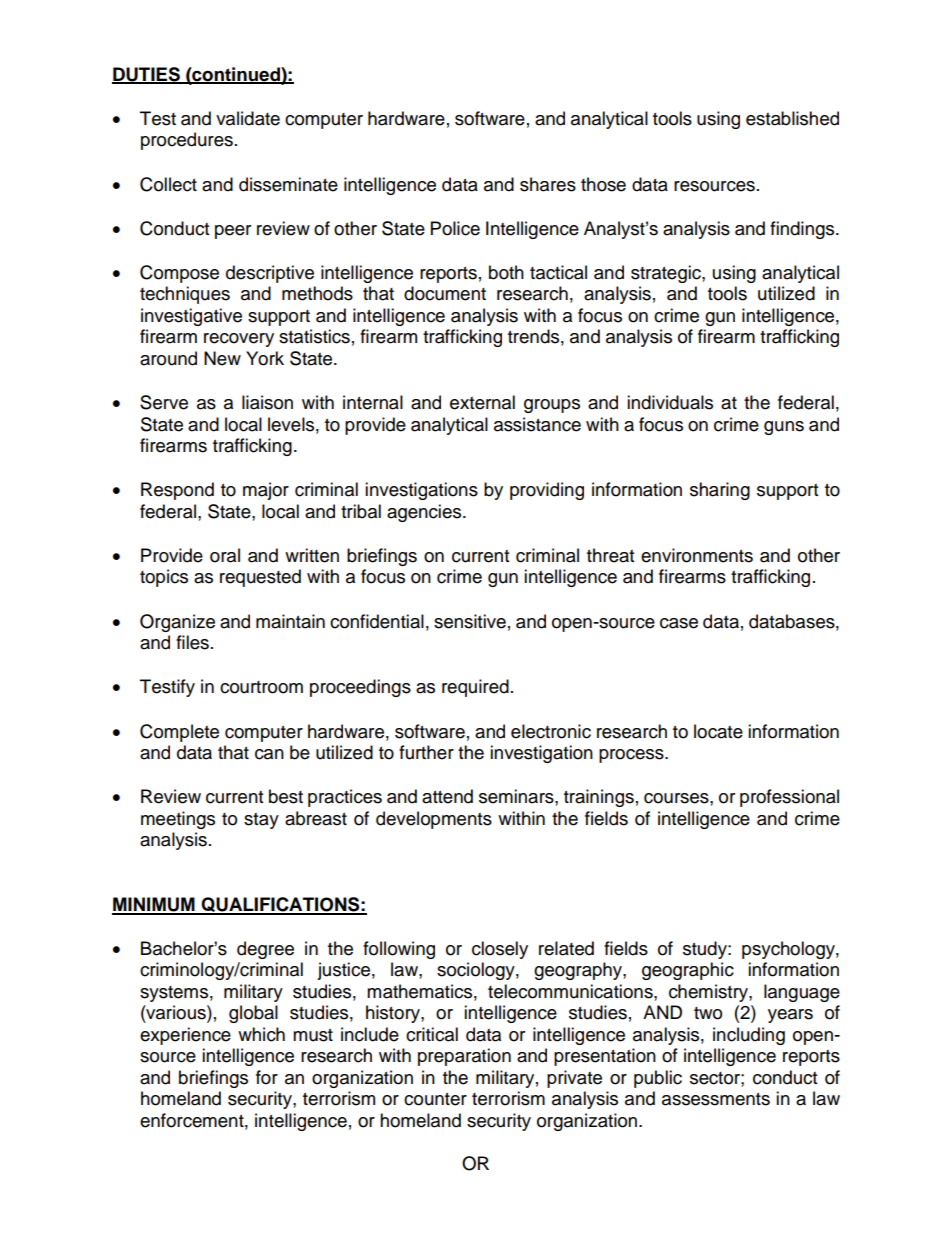  What do you see at coordinates (464, 1057) in the screenshot?
I see `preparation` at bounding box center [464, 1057].
